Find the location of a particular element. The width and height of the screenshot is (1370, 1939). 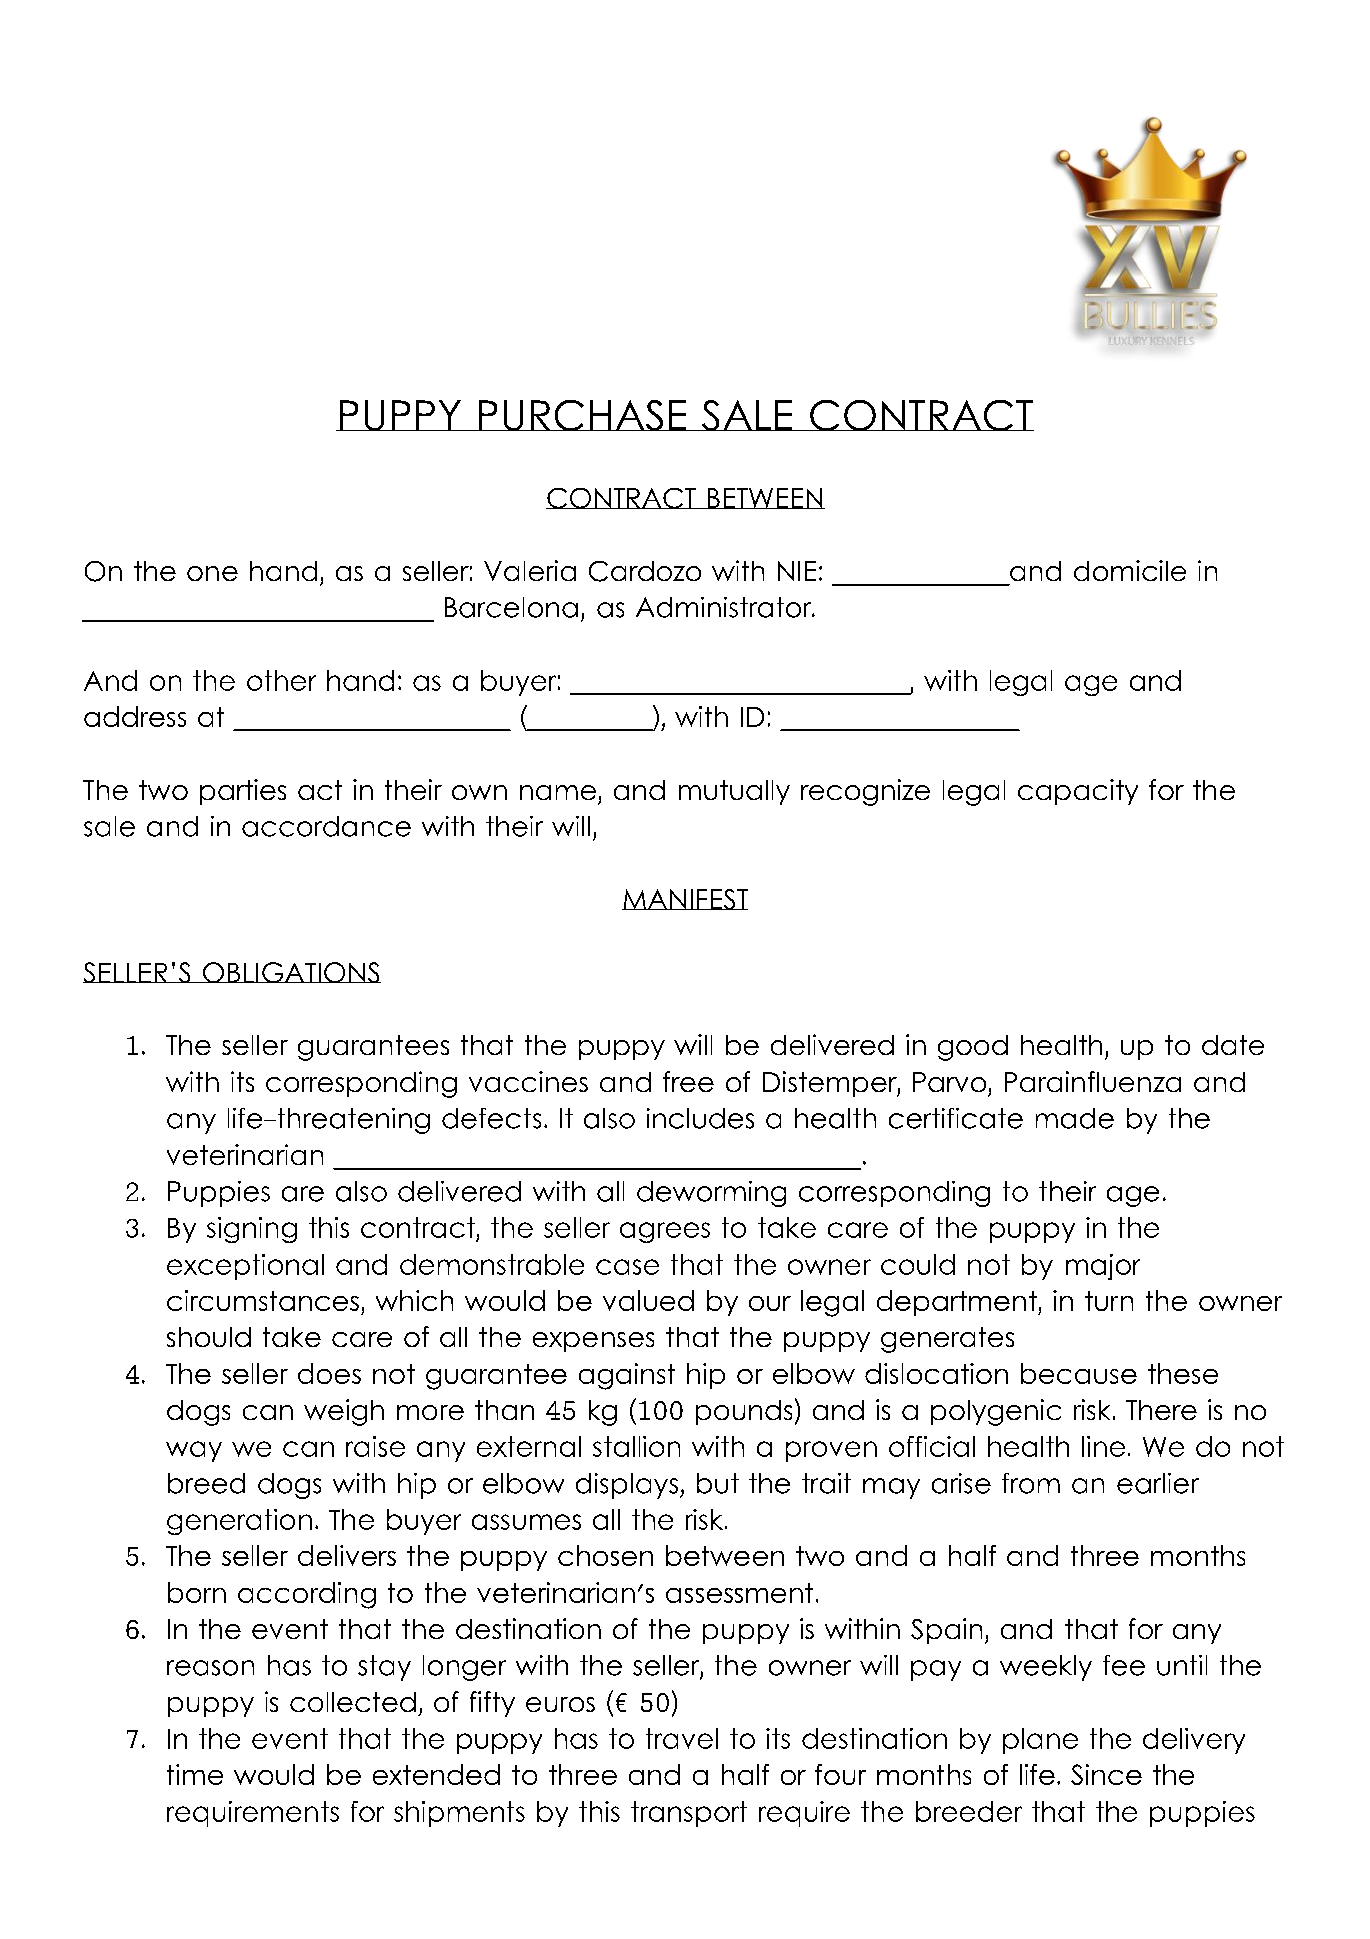

valued is located at coordinates (648, 1300).
